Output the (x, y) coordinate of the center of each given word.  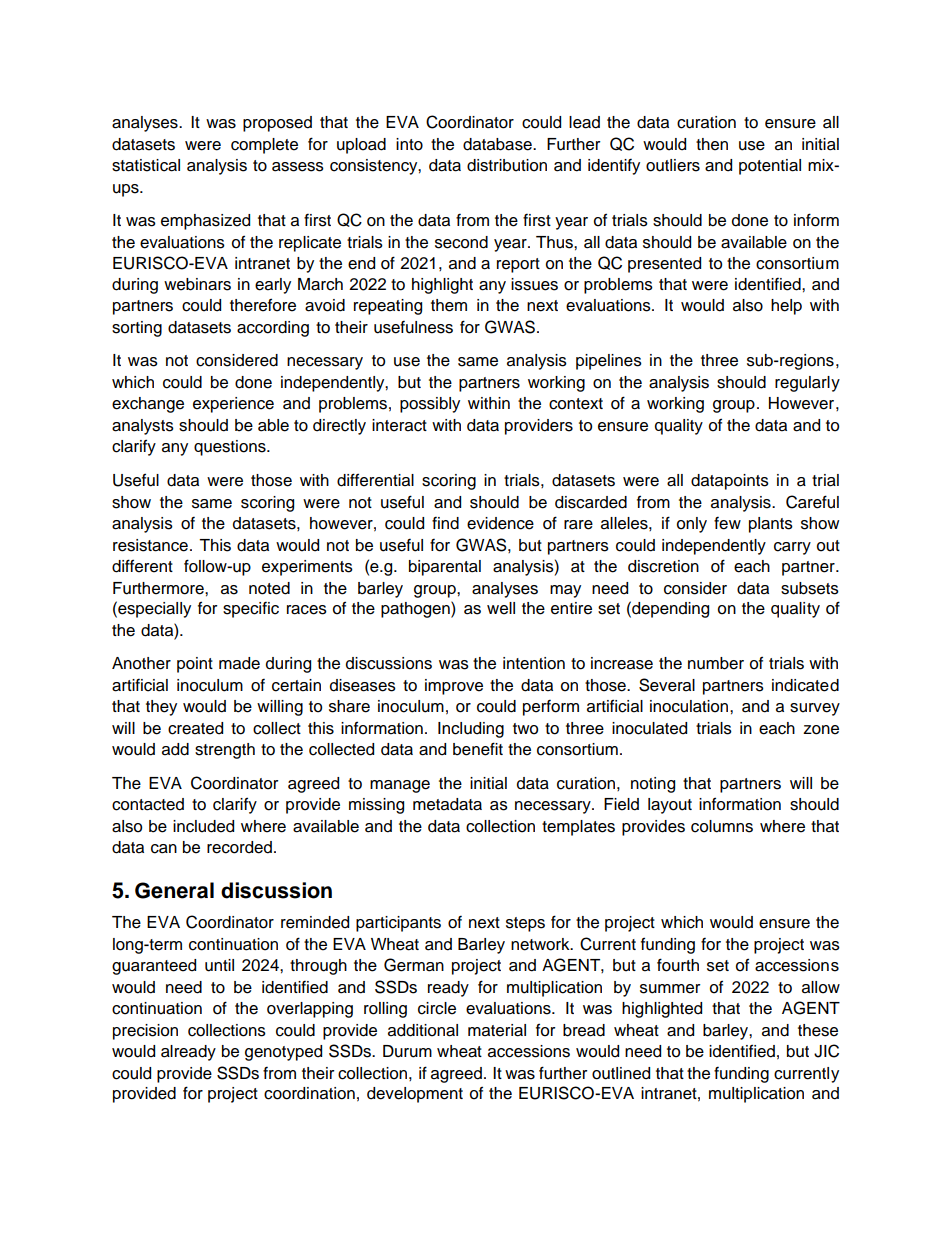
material (497, 1030)
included (203, 826)
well (501, 608)
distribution (507, 165)
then (712, 144)
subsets (810, 588)
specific (251, 610)
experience (233, 405)
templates (578, 828)
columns (722, 826)
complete (264, 146)
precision (145, 1032)
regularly (807, 384)
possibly (430, 405)
